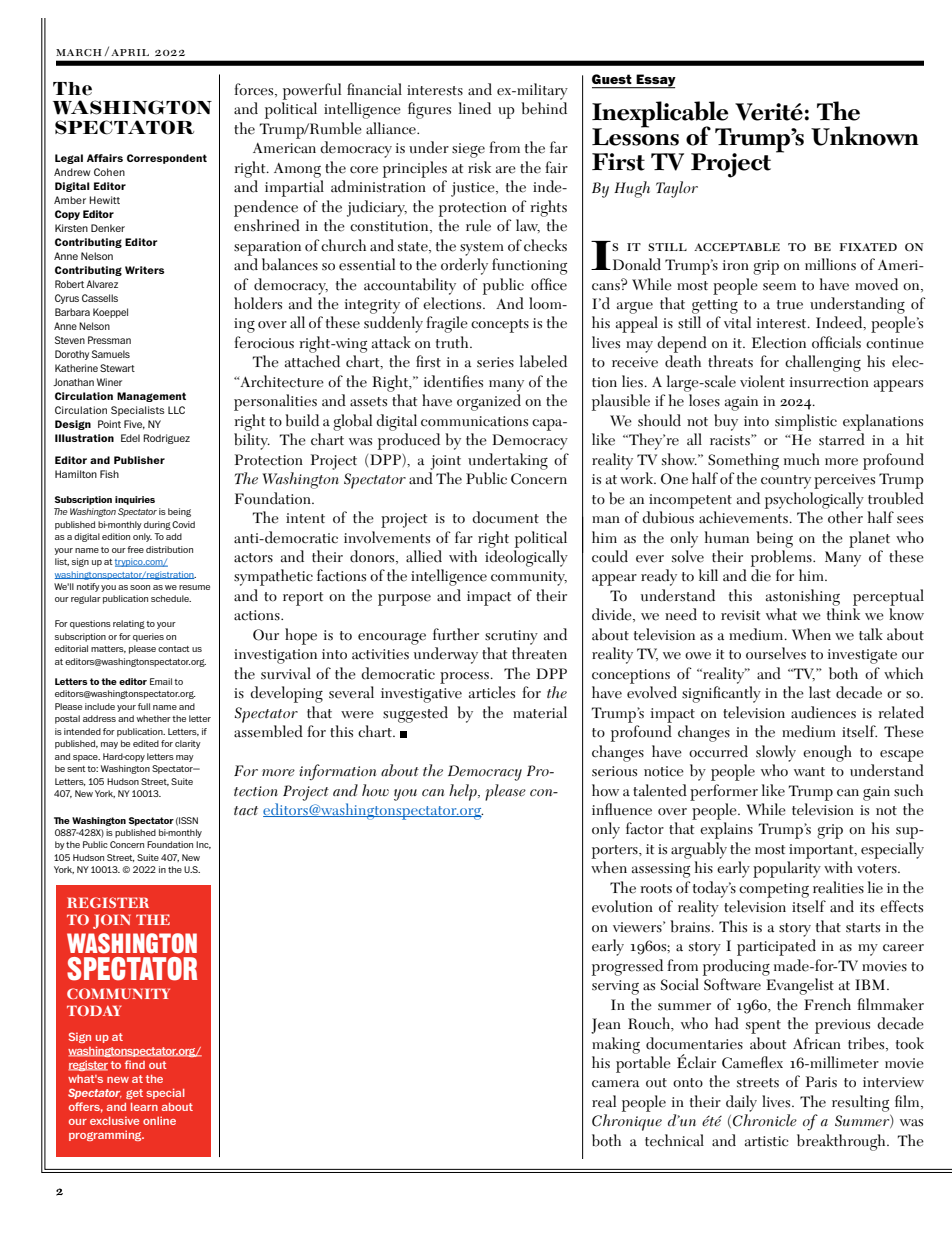  Describe the element at coordinates (809, 772) in the screenshot. I see `want` at that location.
